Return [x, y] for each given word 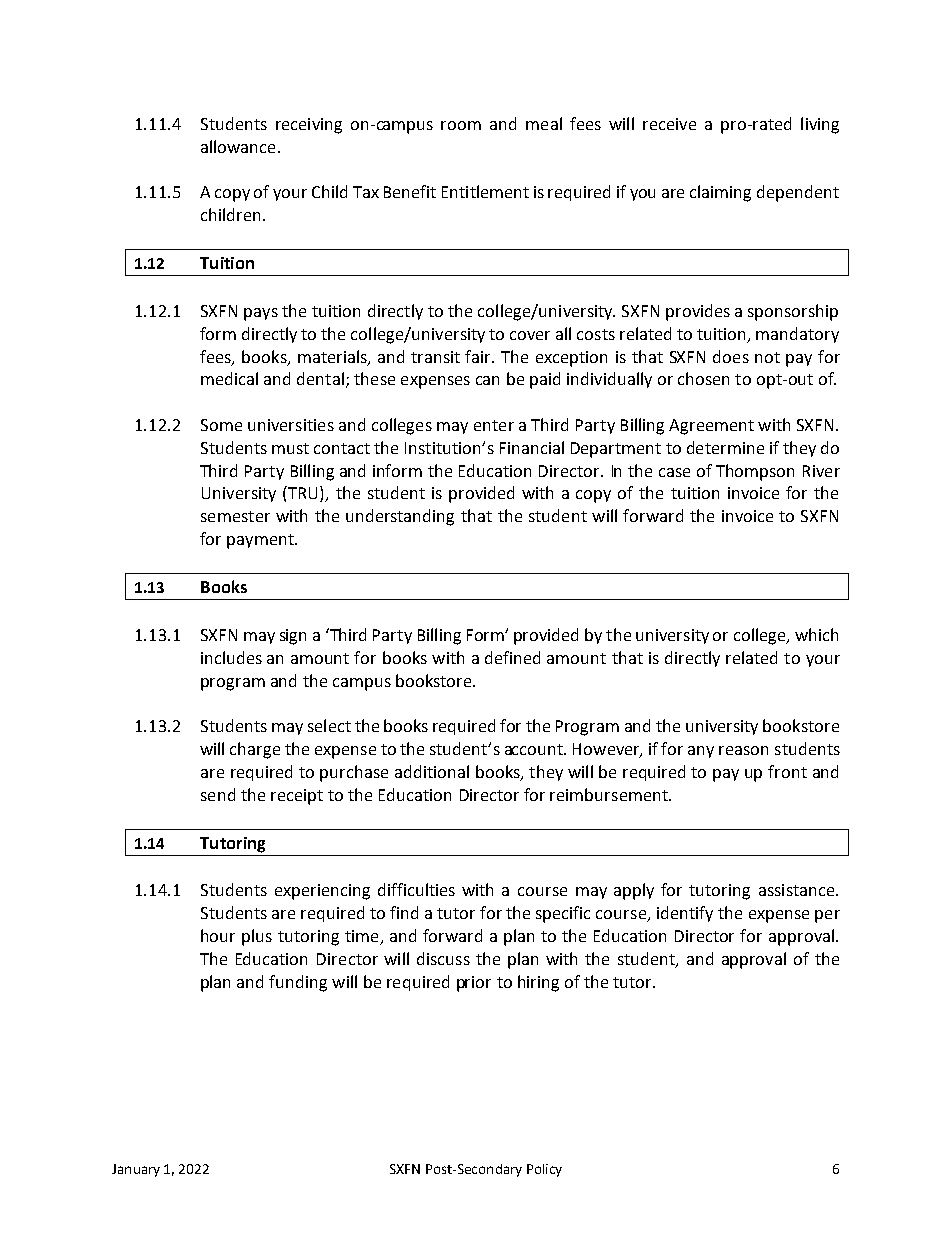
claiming [720, 193]
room [461, 125]
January [136, 1170]
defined [512, 657]
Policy [544, 1170]
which [816, 634]
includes [231, 657]
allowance [238, 146]
